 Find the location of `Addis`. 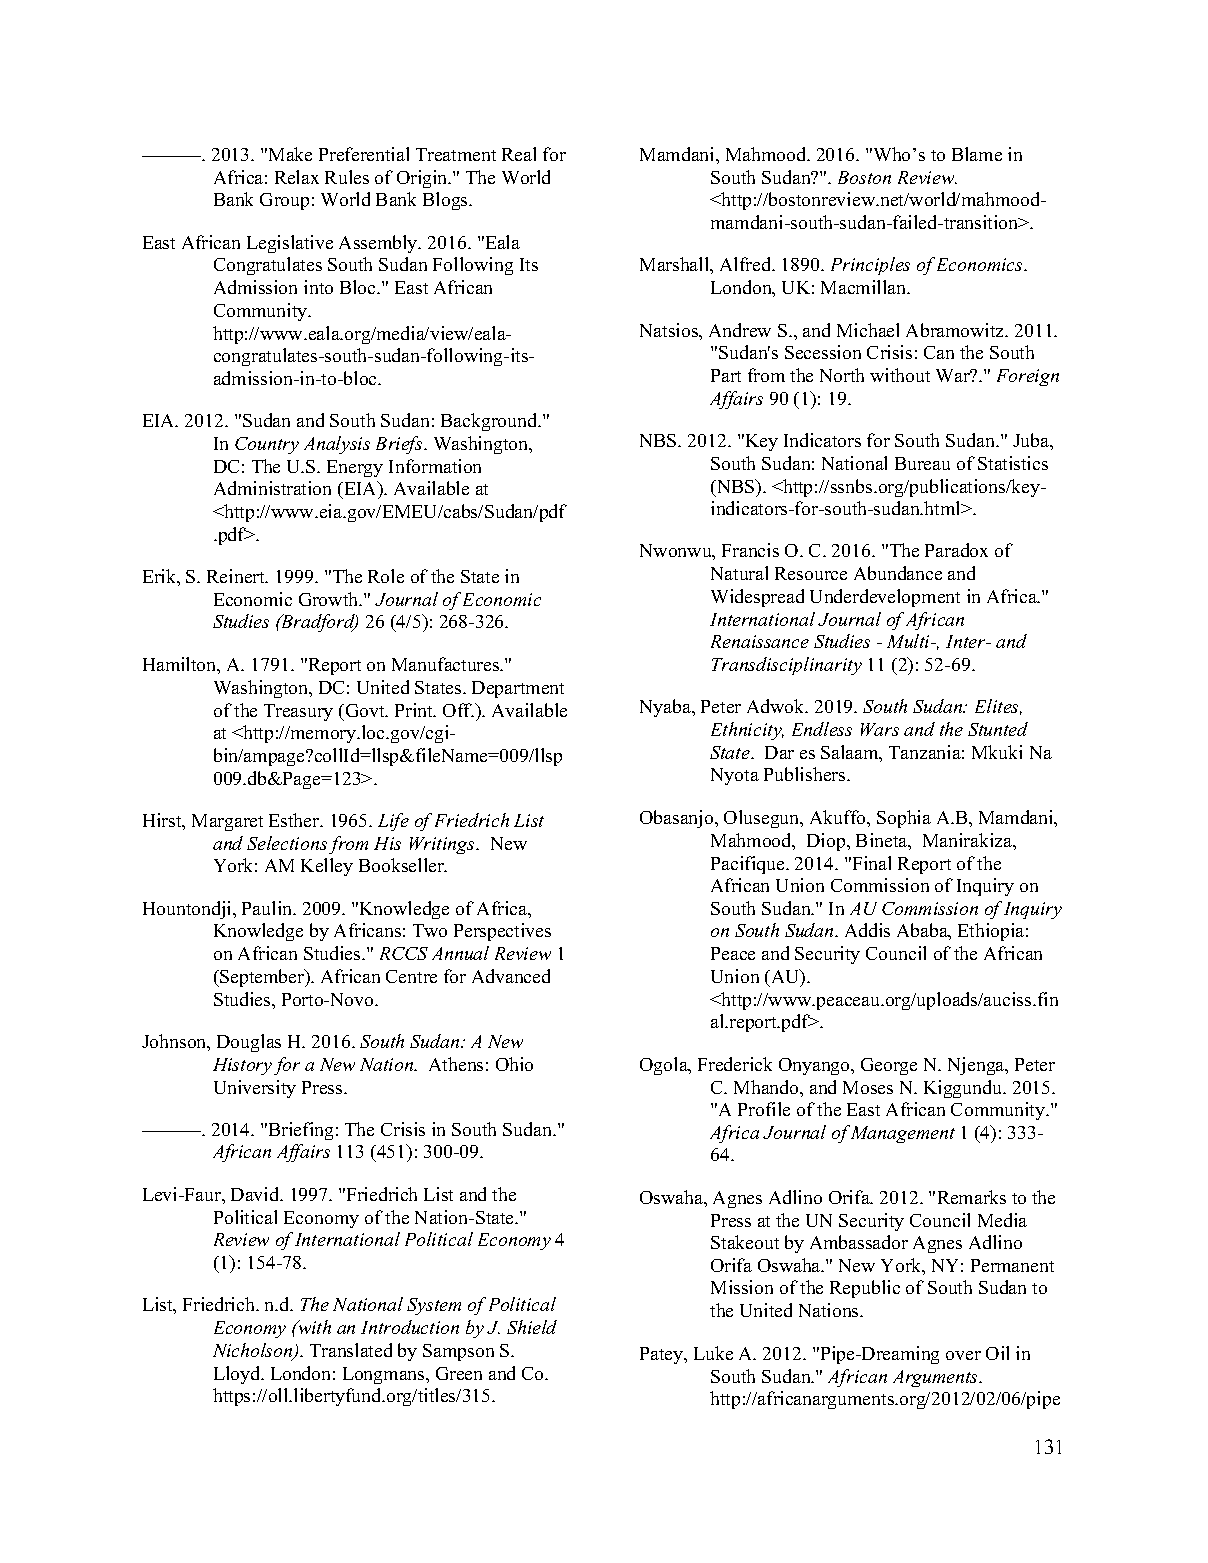

Addis is located at coordinates (867, 930).
